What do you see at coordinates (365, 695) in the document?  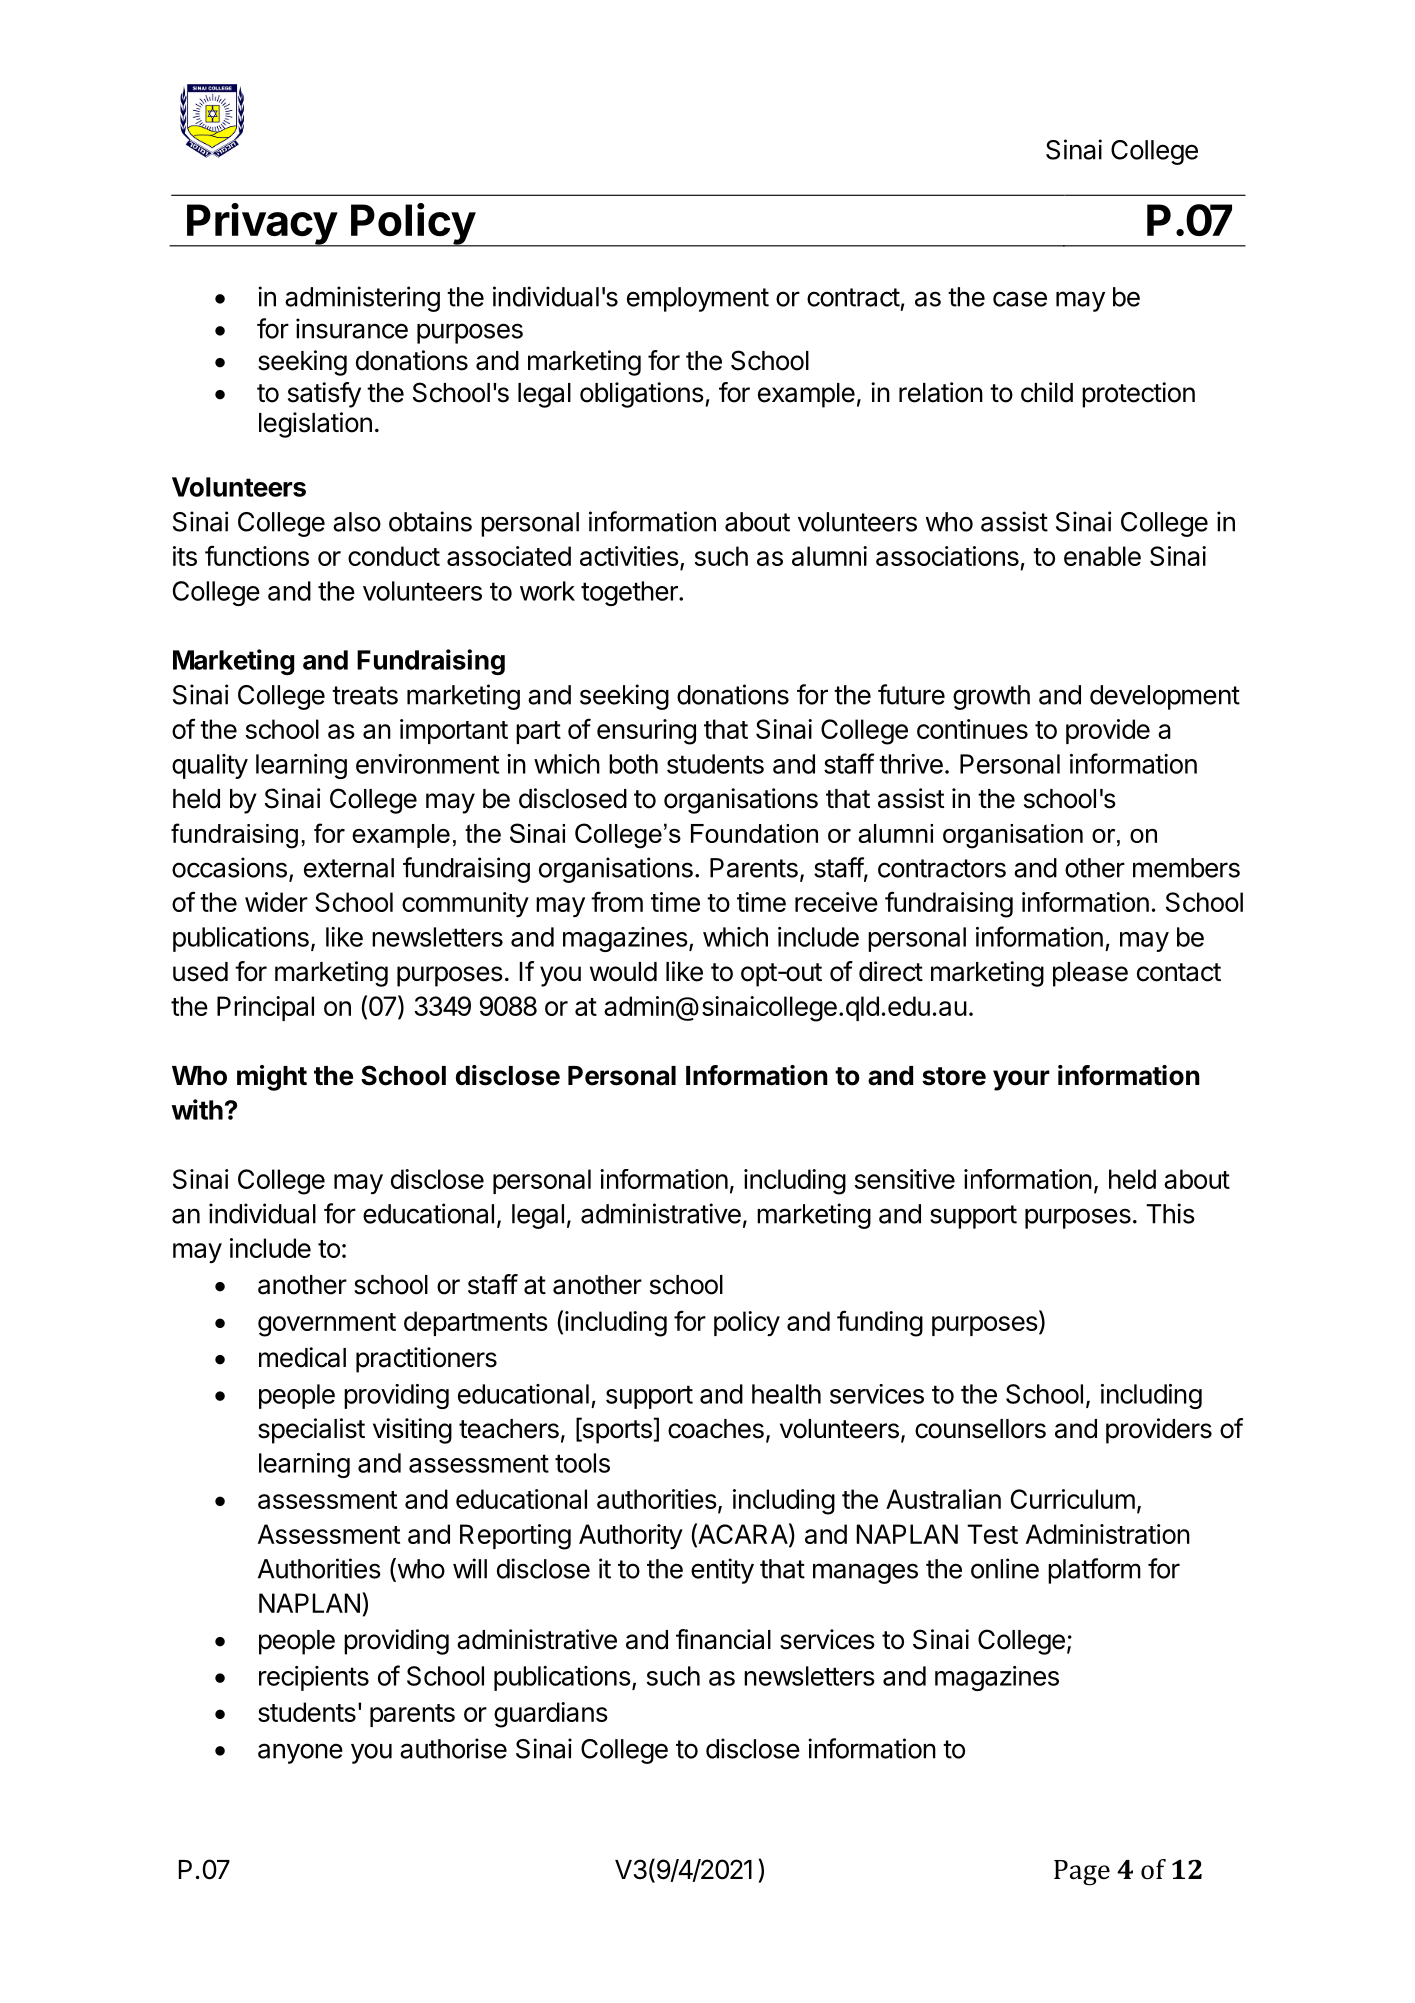 I see `treats` at bounding box center [365, 695].
